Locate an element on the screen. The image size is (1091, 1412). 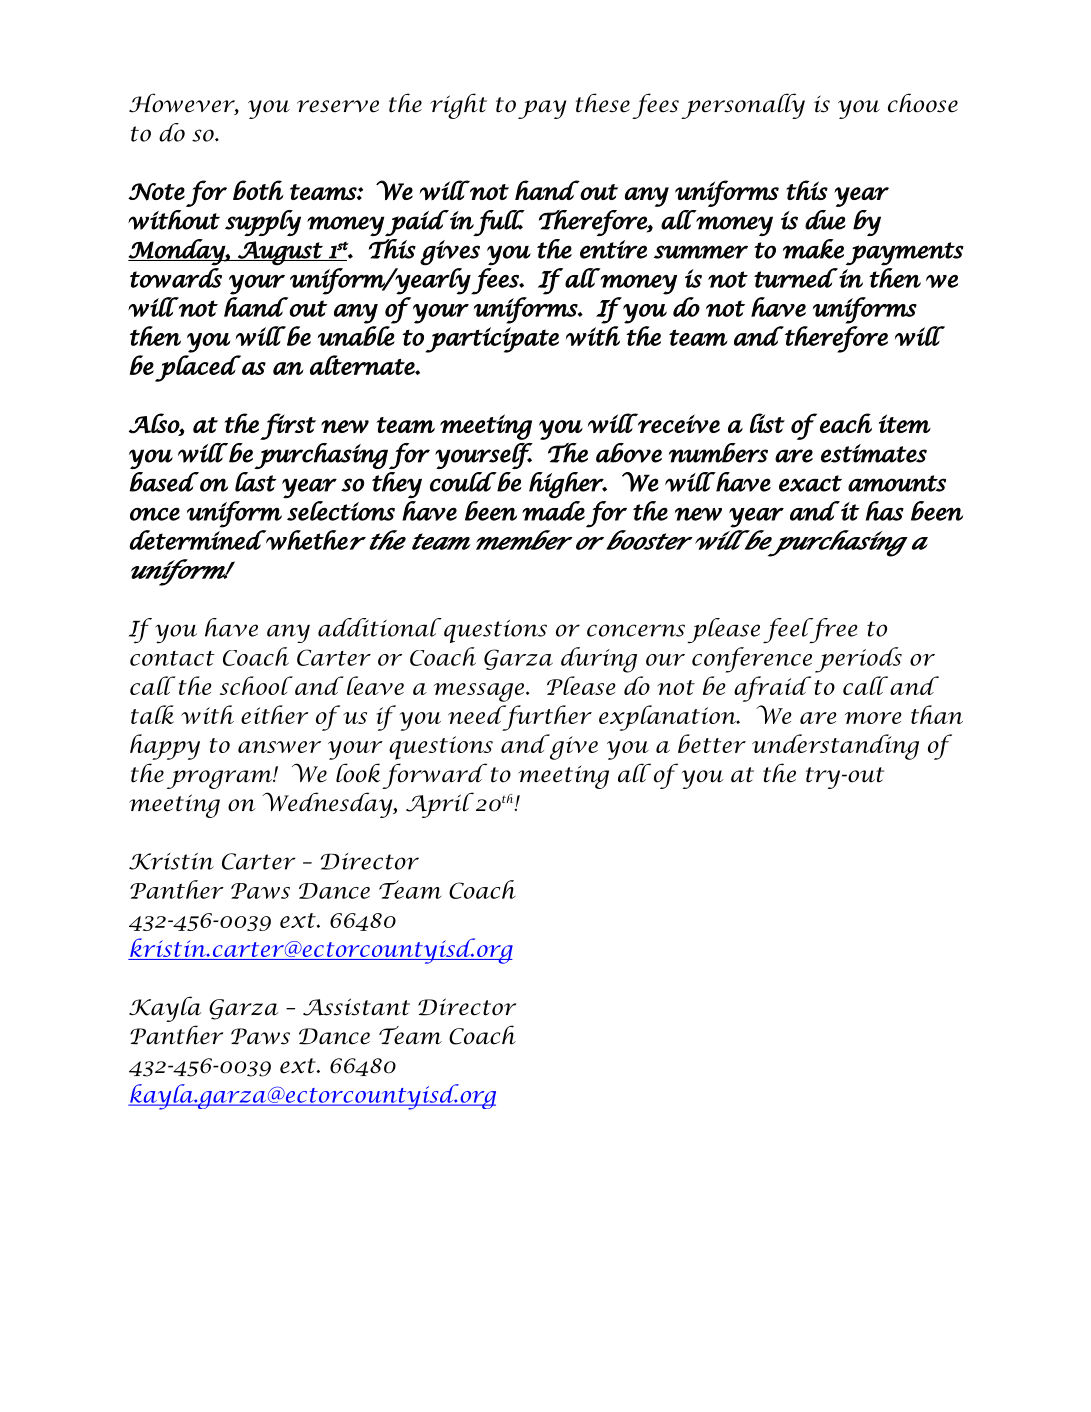
first is located at coordinates (288, 426).
